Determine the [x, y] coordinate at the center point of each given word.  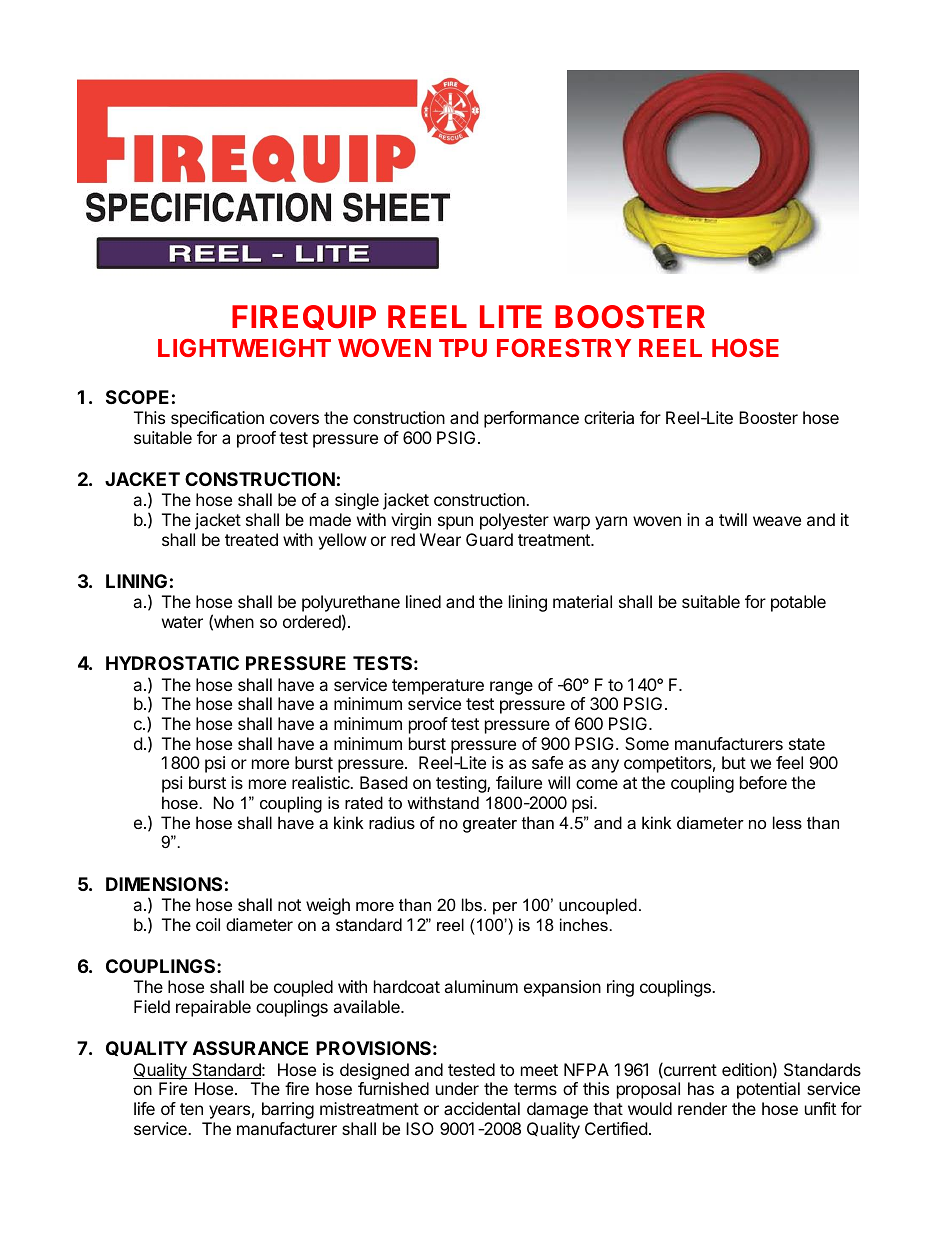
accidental [482, 1108]
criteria [609, 417]
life [144, 1108]
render [702, 1108]
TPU [463, 348]
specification [217, 419]
